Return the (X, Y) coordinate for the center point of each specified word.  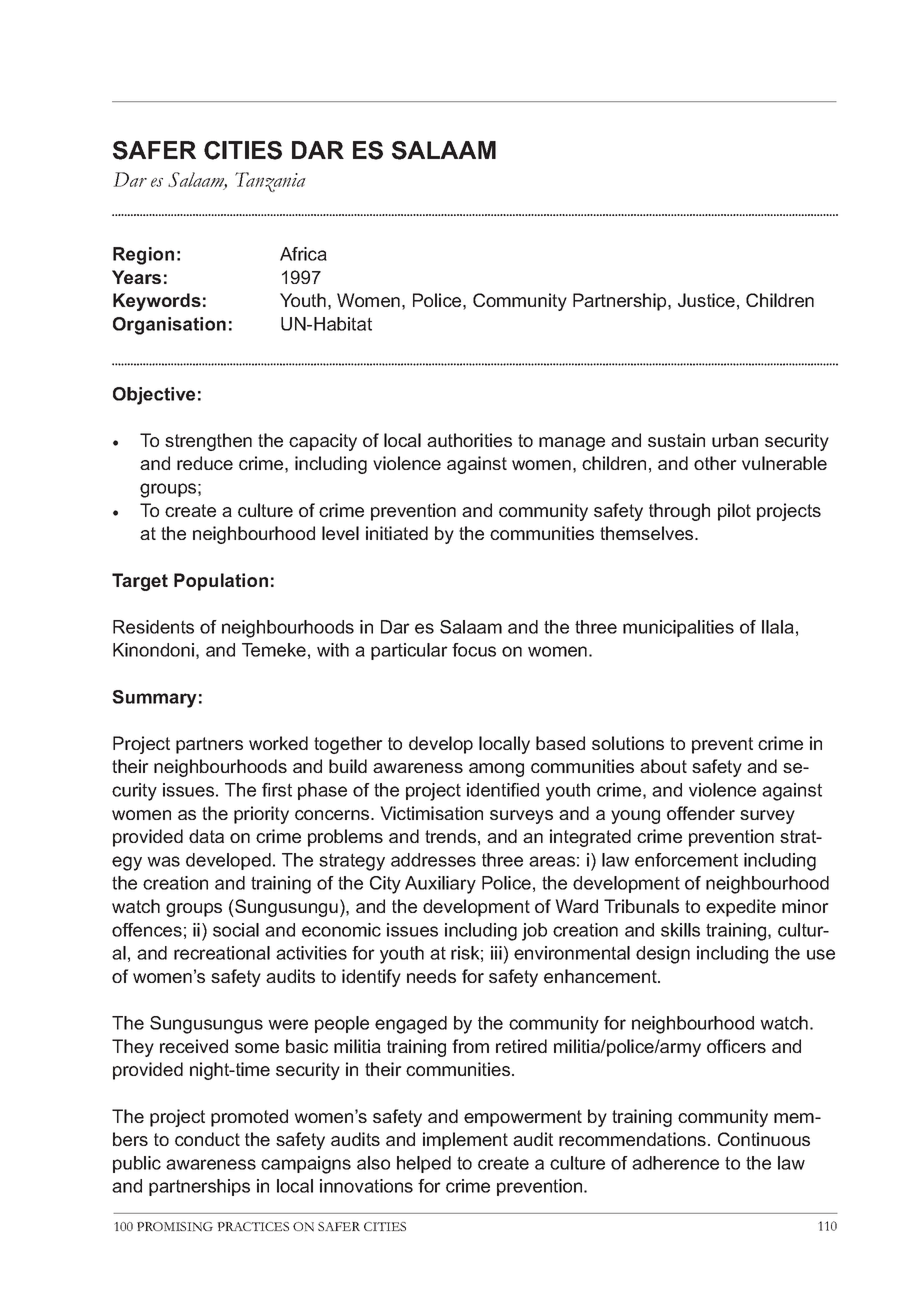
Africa (303, 254)
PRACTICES (253, 1226)
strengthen (208, 442)
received (194, 1046)
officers (736, 1046)
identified (503, 790)
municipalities (678, 628)
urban (735, 440)
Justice (706, 300)
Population (221, 582)
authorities (469, 440)
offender (701, 813)
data (206, 836)
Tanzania (270, 182)
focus (474, 650)
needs (431, 976)
